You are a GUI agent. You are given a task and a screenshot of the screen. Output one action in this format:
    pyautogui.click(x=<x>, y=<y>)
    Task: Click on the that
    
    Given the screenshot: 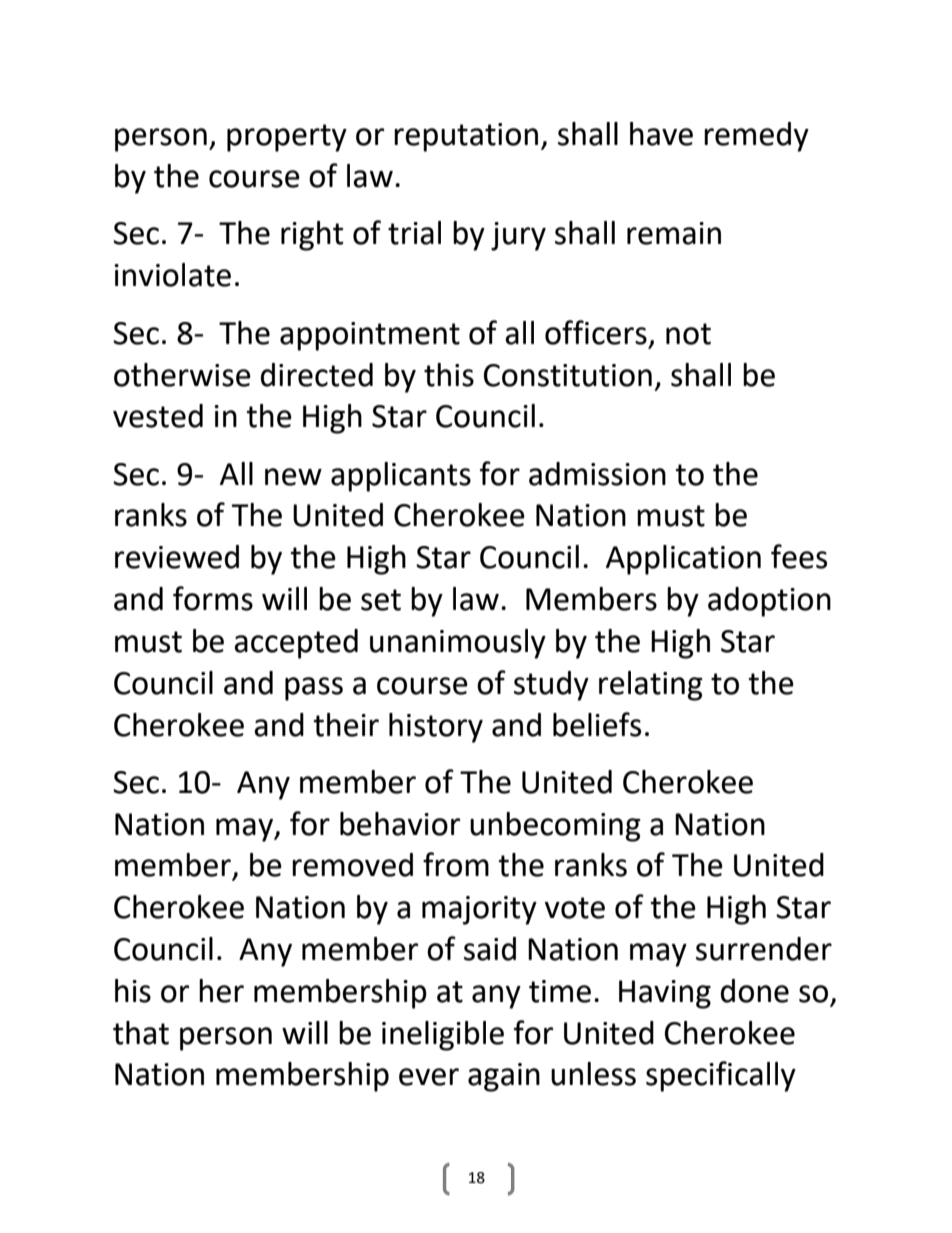 What is the action you would take?
    pyautogui.click(x=141, y=1033)
